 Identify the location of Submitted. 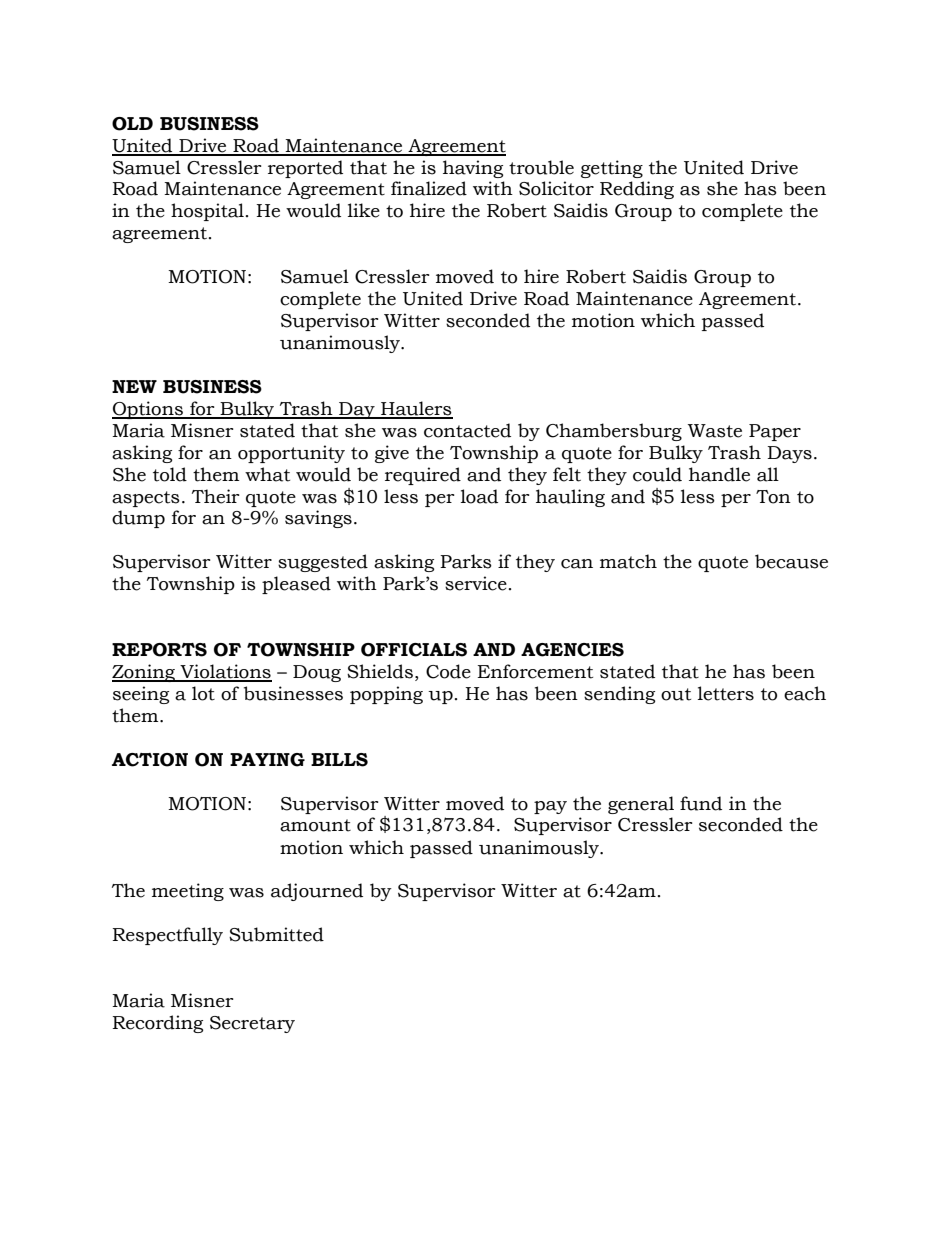
(276, 934).
